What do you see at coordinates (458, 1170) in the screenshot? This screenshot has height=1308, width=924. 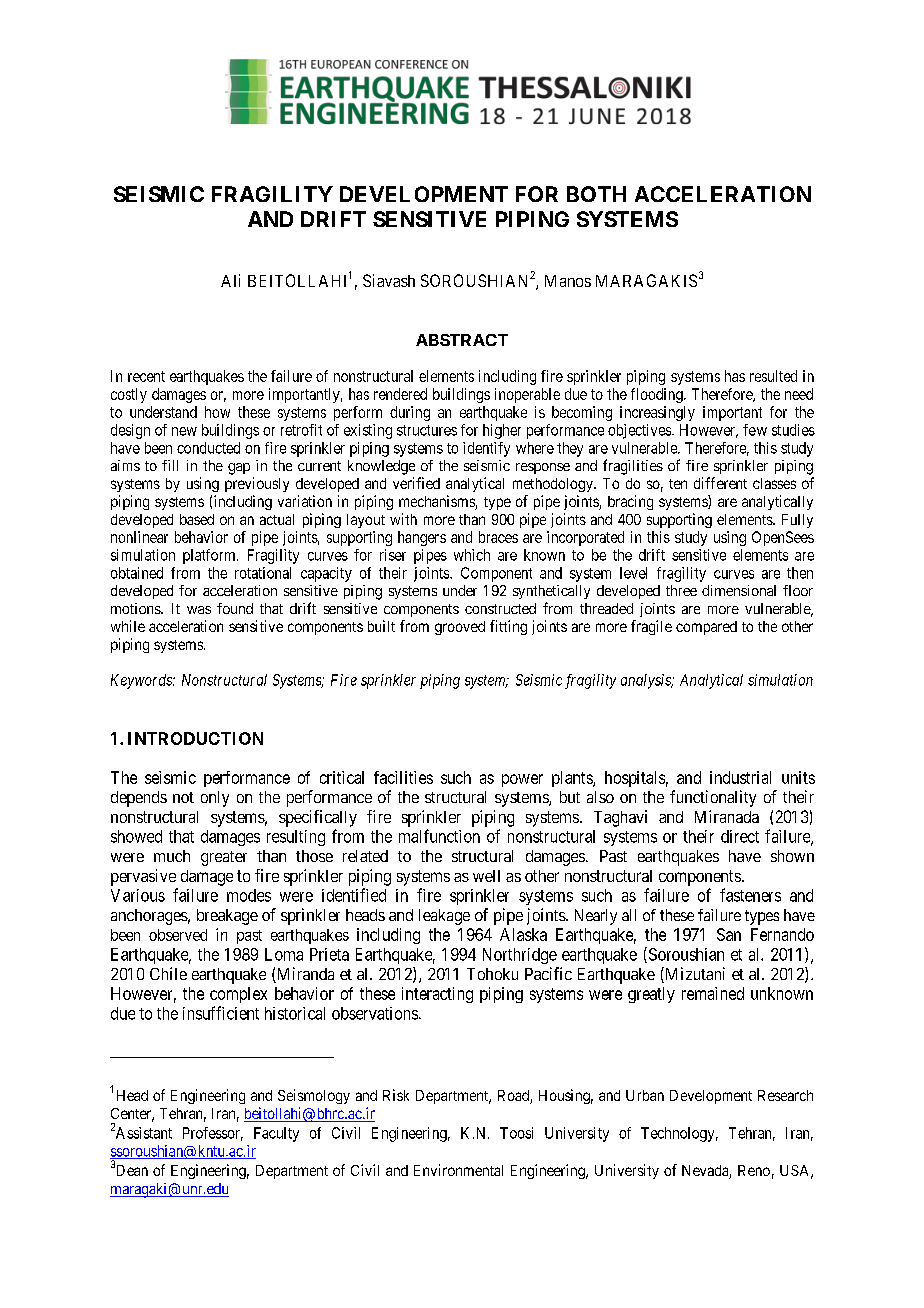 I see `Environmental` at bounding box center [458, 1170].
